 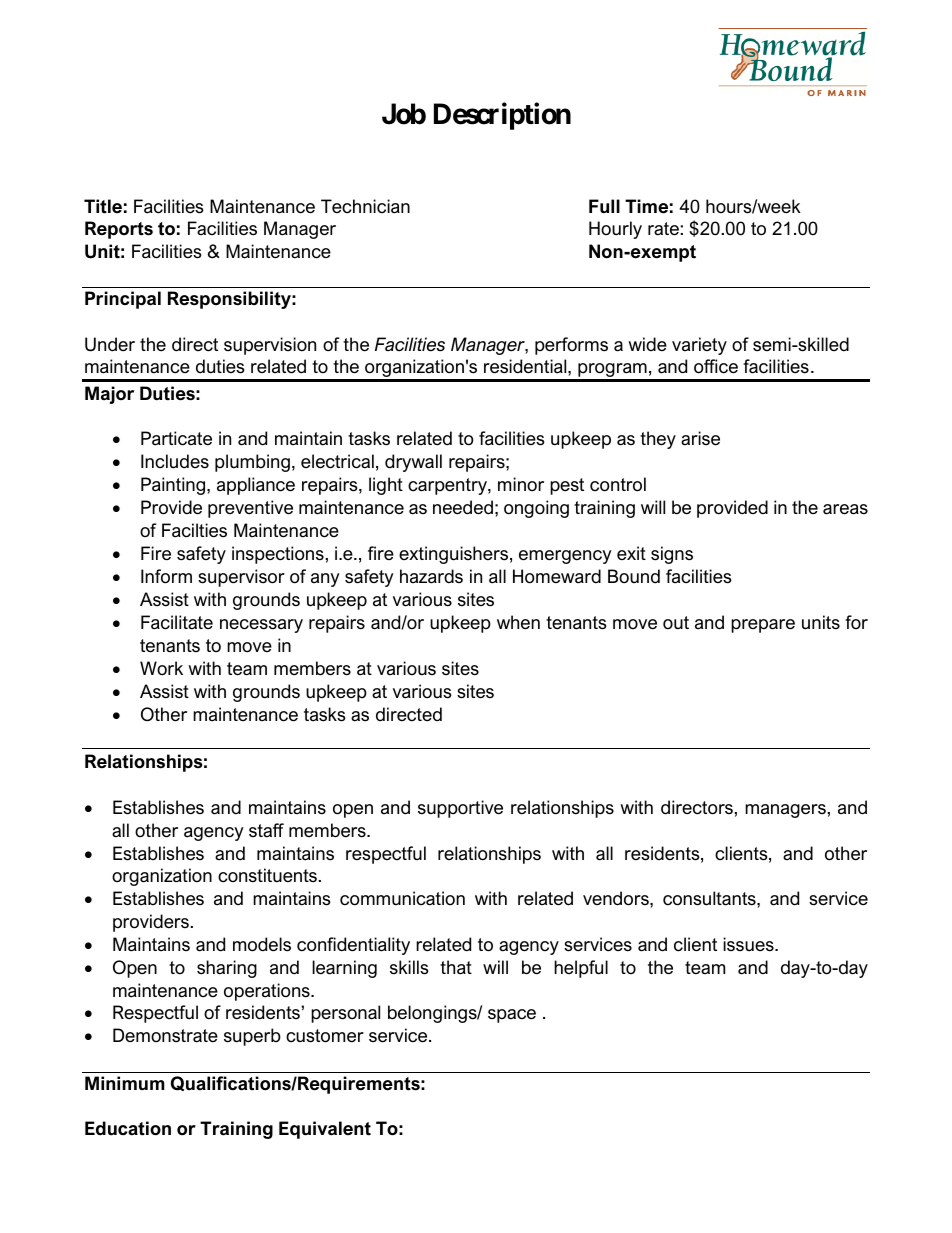 I want to click on residential, so click(x=526, y=366).
